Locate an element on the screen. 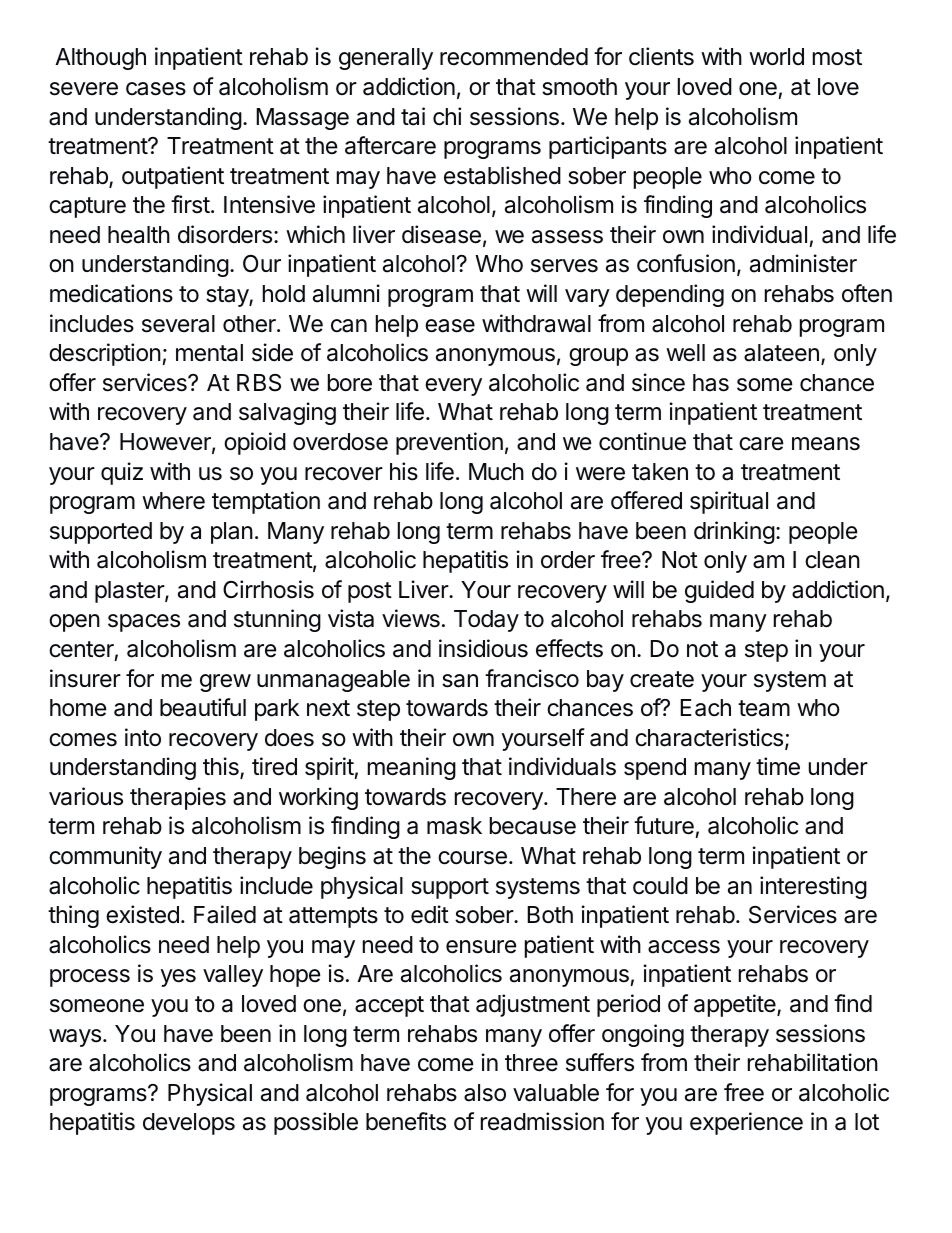 This screenshot has width=952, height=1233. several is located at coordinates (178, 324).
